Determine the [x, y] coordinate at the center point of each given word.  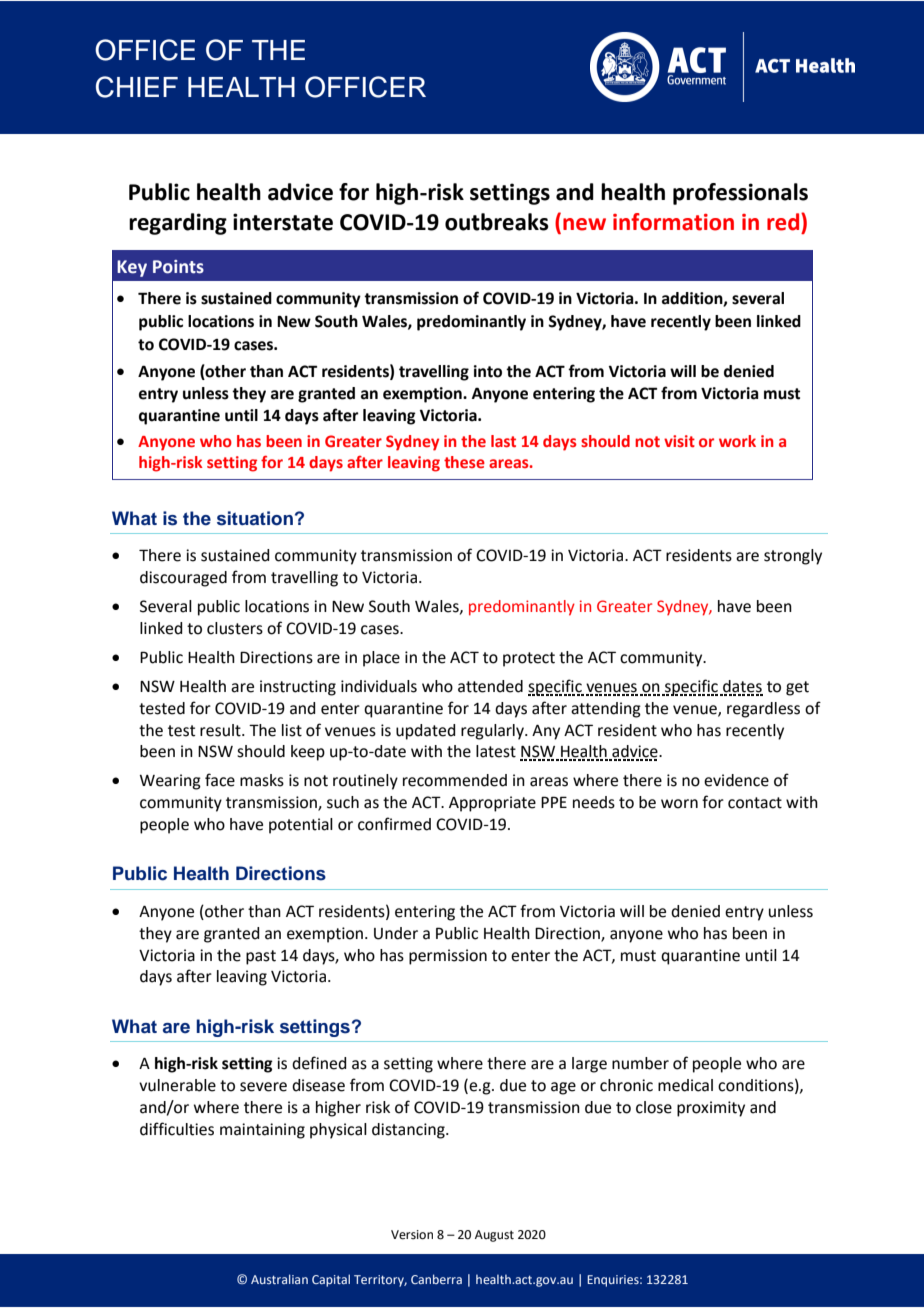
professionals [740, 194]
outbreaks [497, 222]
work [737, 441]
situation [255, 518]
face [220, 780]
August [494, 1236]
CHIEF [137, 87]
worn [679, 804]
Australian [279, 1279]
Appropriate [492, 804]
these [464, 462]
